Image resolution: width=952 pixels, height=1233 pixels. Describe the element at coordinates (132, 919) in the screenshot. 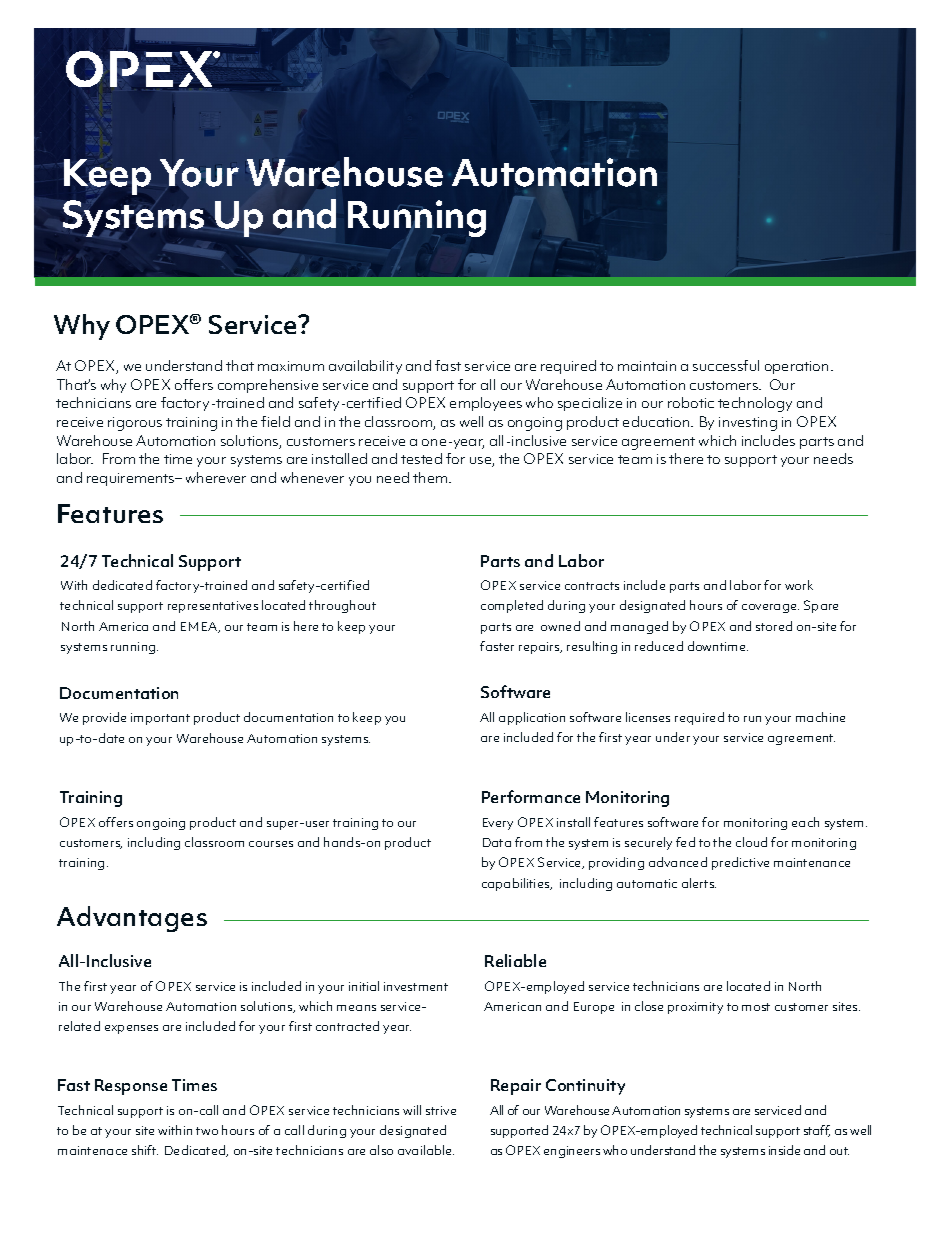

I see `Advantages` at that location.
